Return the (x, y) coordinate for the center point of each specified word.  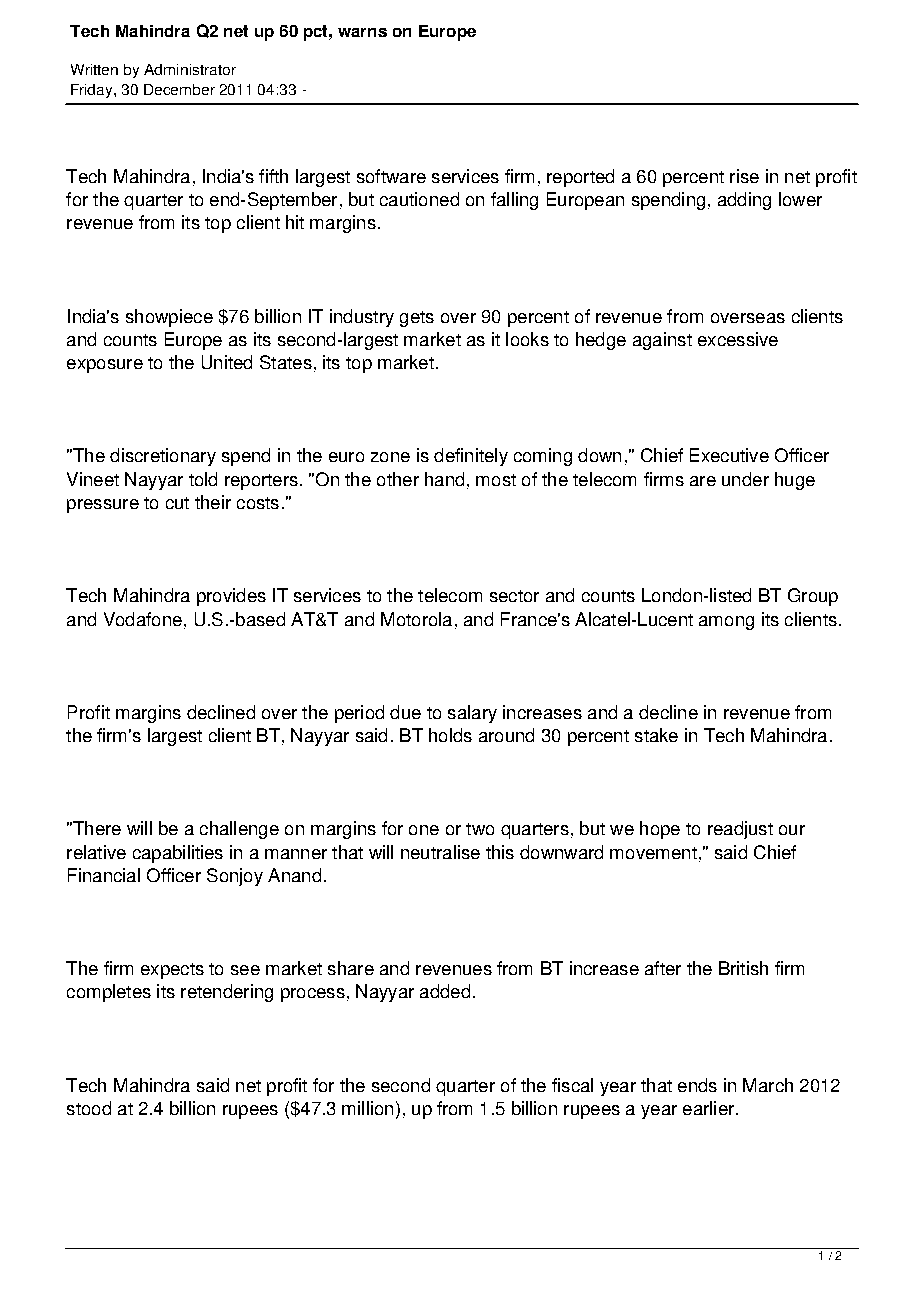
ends (697, 1085)
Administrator (190, 69)
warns (362, 32)
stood (89, 1108)
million (367, 1108)
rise (744, 176)
